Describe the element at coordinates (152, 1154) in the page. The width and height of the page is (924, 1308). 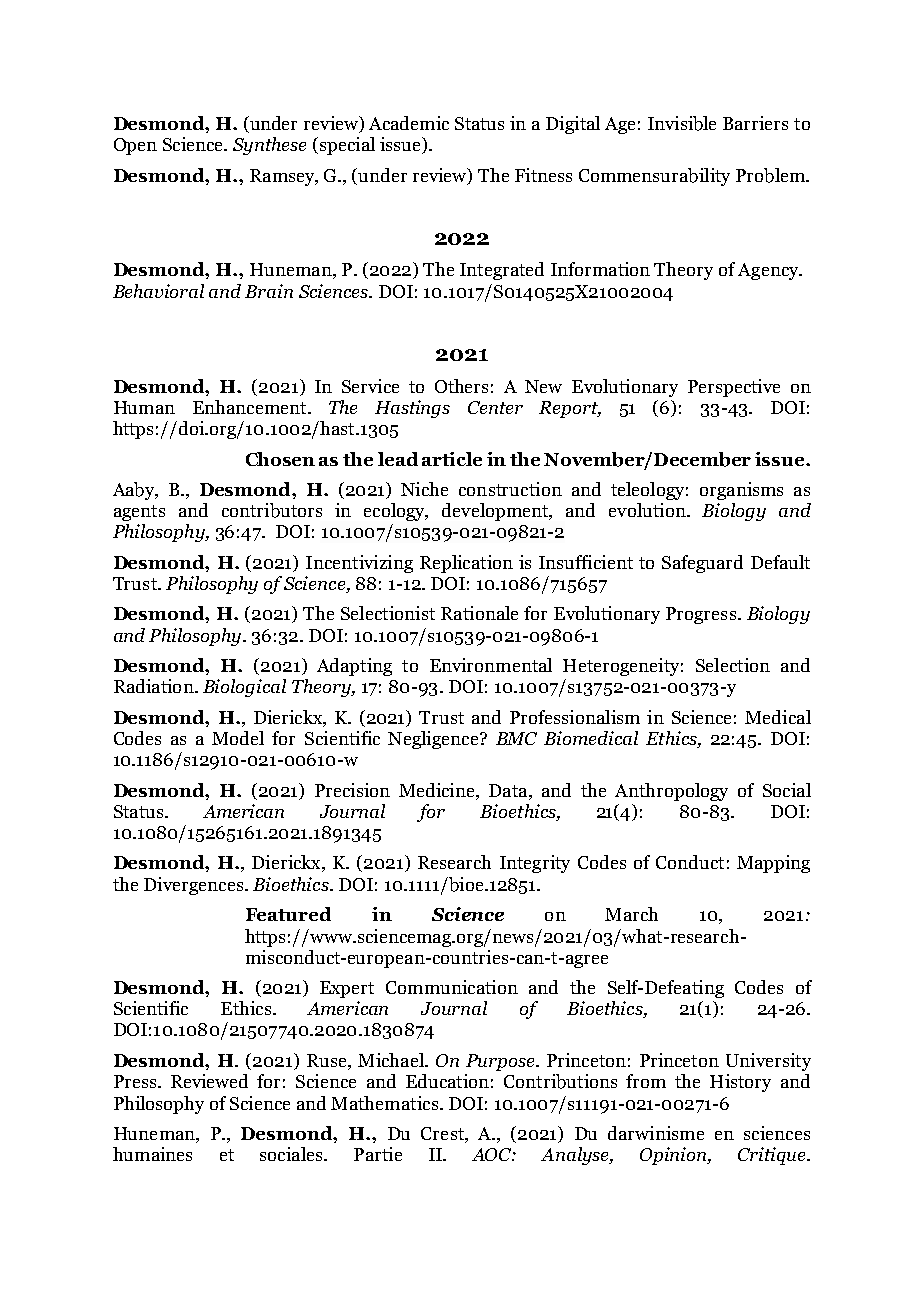
I see `humaines` at that location.
